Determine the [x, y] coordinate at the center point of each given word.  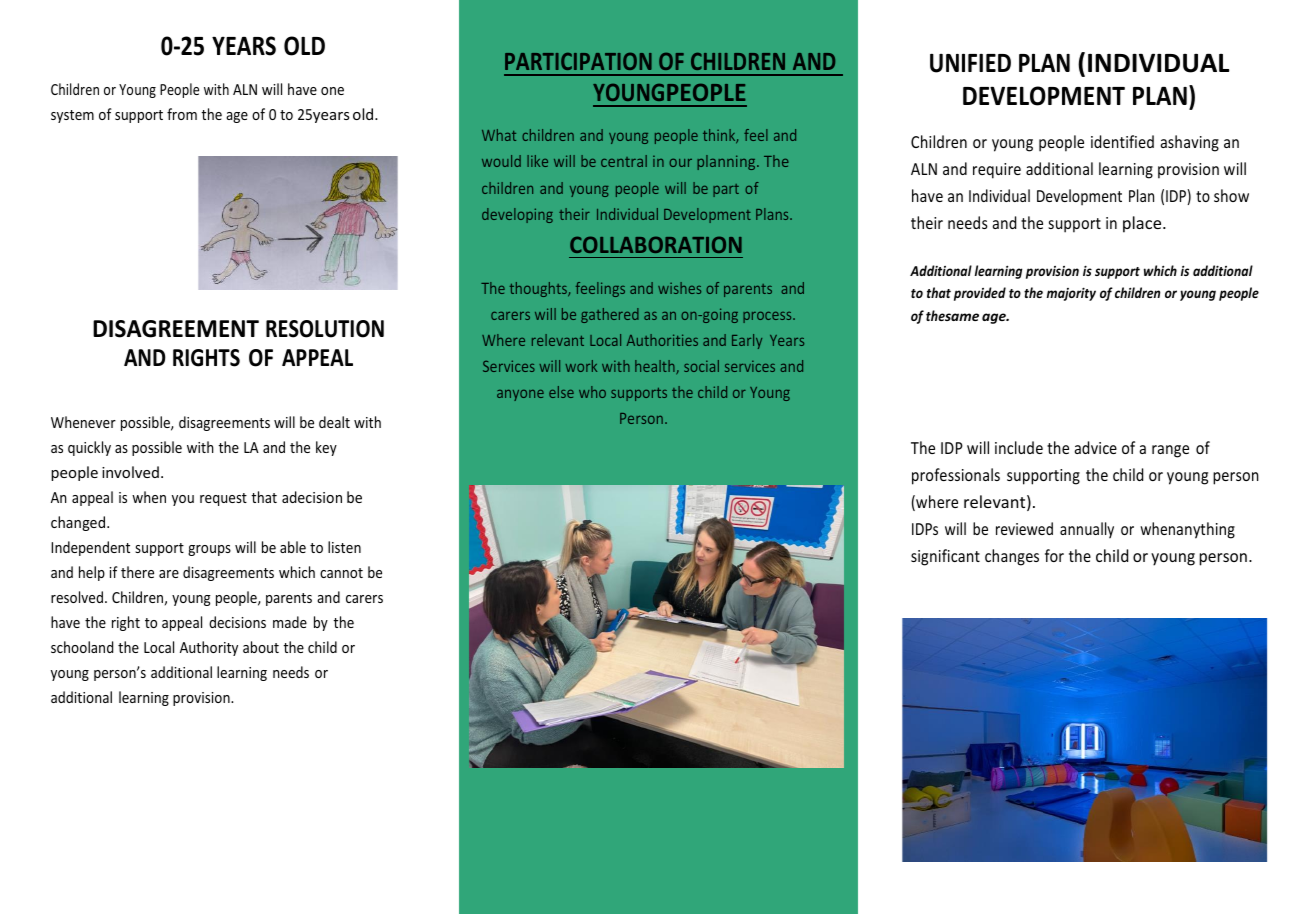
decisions [237, 622]
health [656, 367]
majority [1071, 294]
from [182, 114]
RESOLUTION [325, 329]
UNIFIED [970, 63]
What [499, 135]
